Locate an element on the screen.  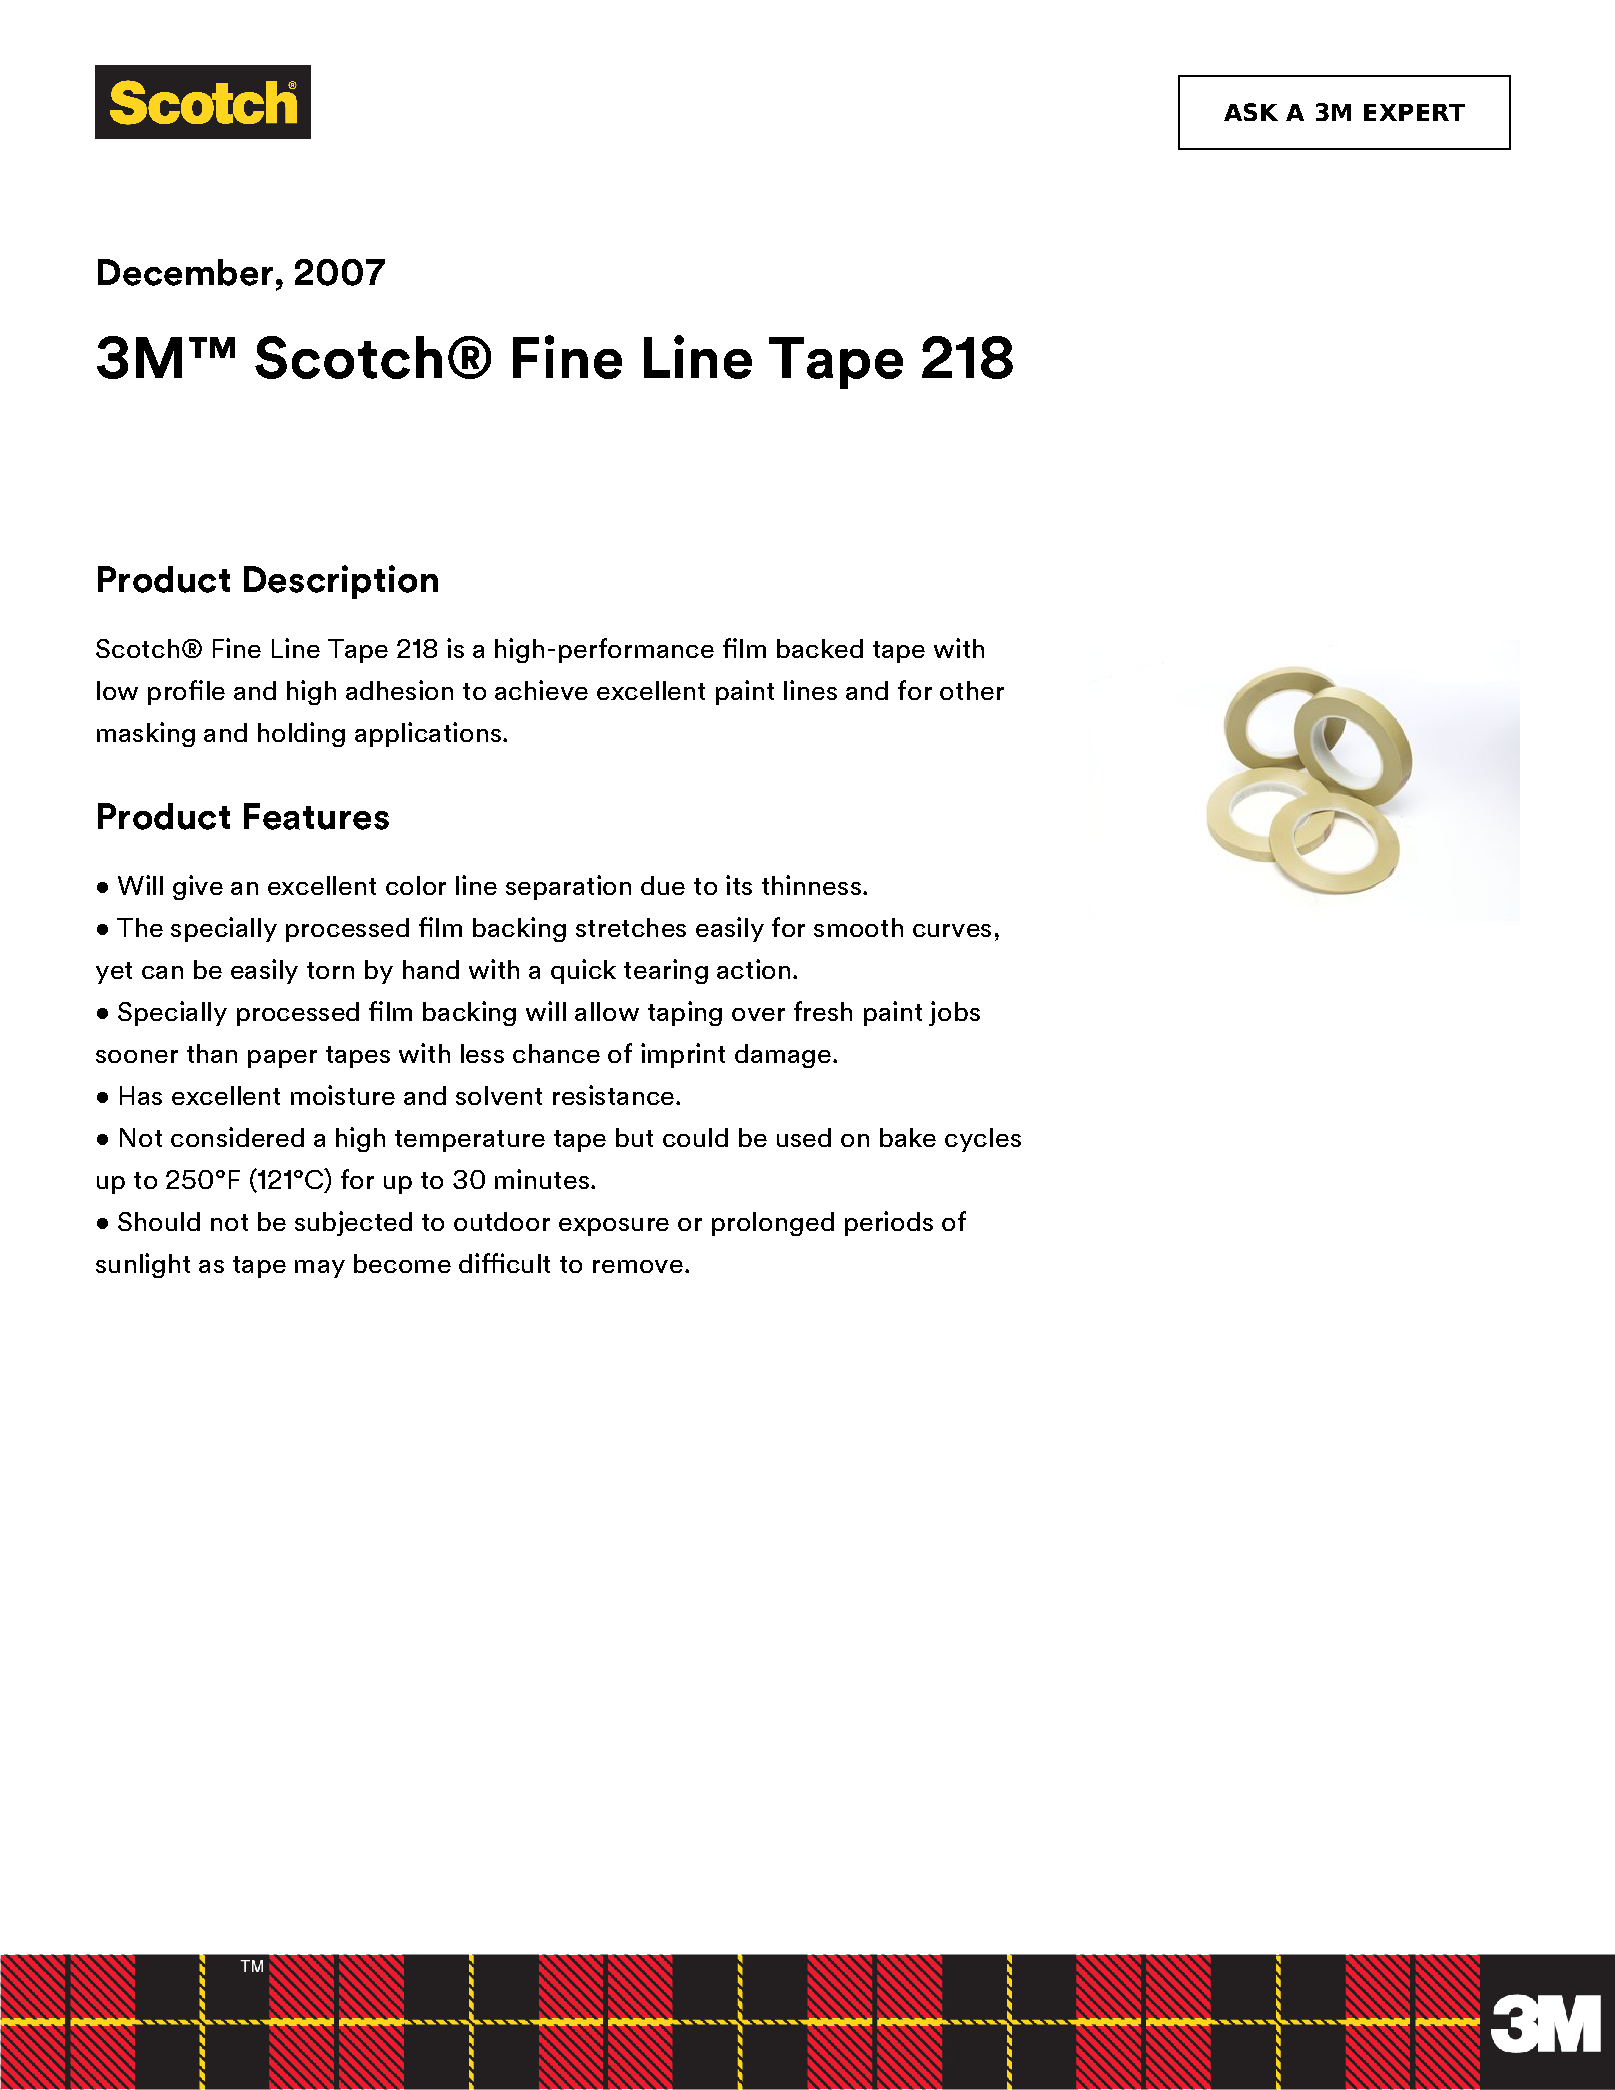
other is located at coordinates (972, 690).
